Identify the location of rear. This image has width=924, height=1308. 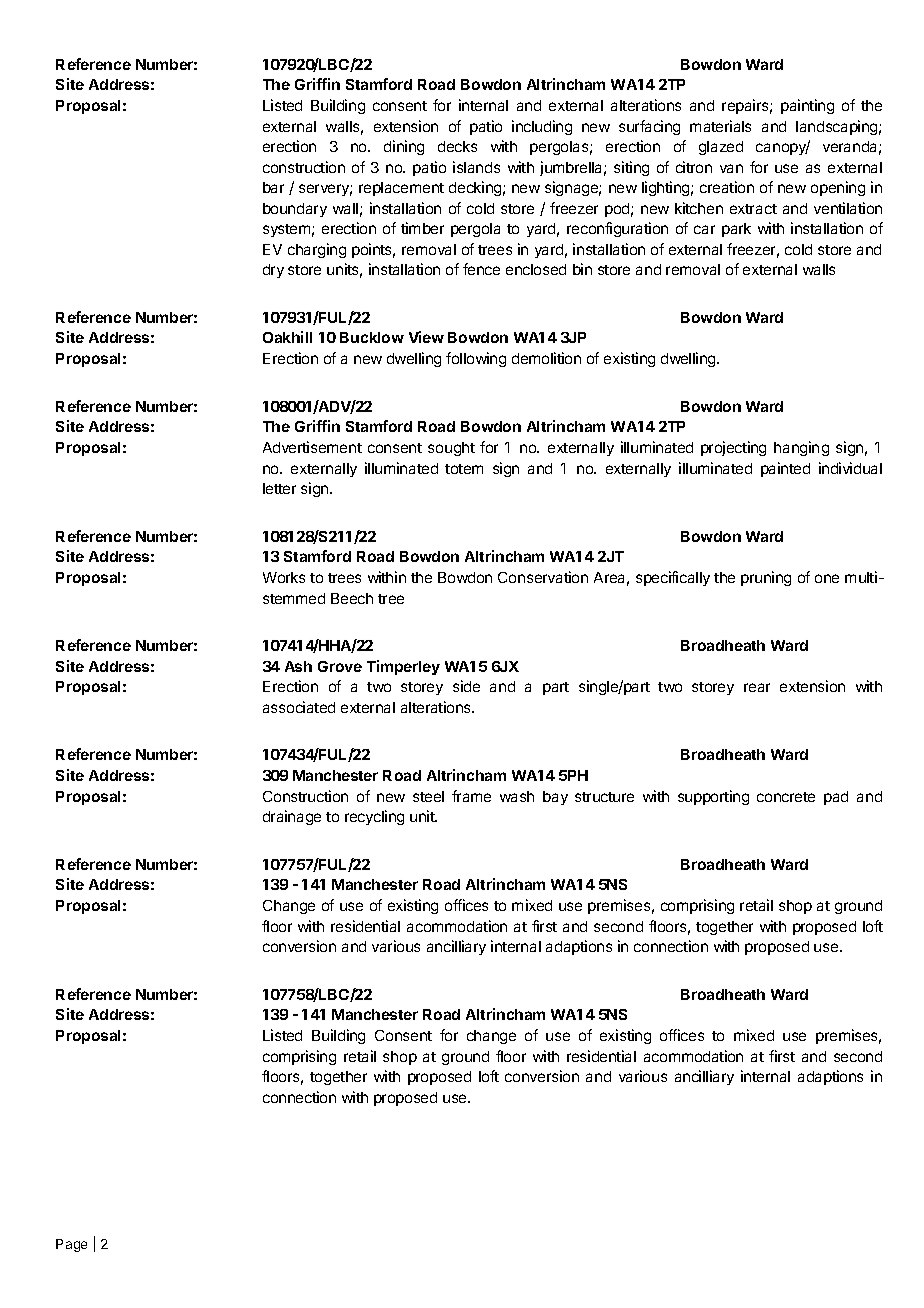
(757, 687).
